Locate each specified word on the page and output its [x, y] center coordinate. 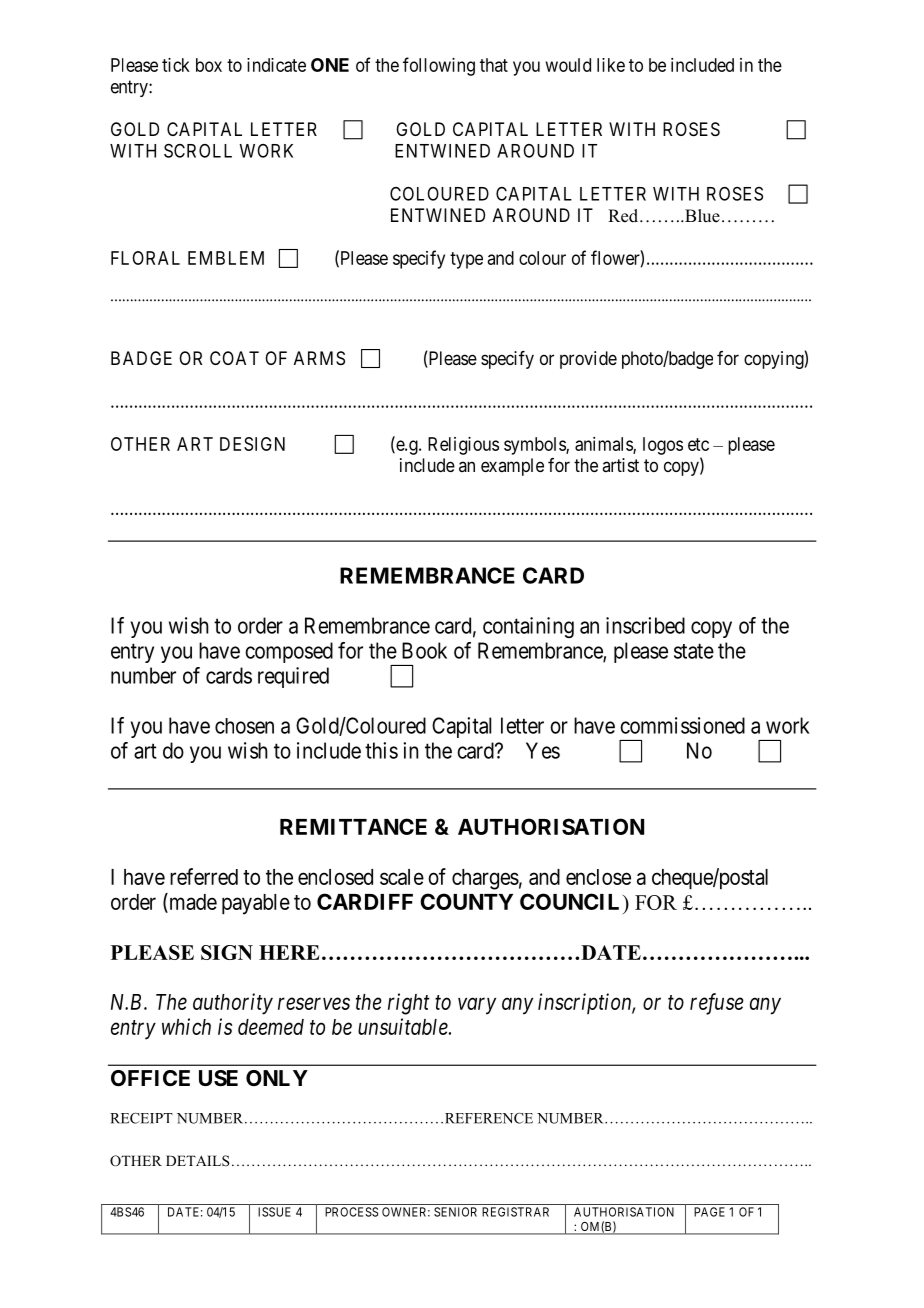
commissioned [682, 725]
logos [663, 446]
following [439, 66]
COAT [234, 358]
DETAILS [198, 1161]
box [209, 65]
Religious [463, 446]
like [611, 65]
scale [402, 877]
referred [204, 876]
